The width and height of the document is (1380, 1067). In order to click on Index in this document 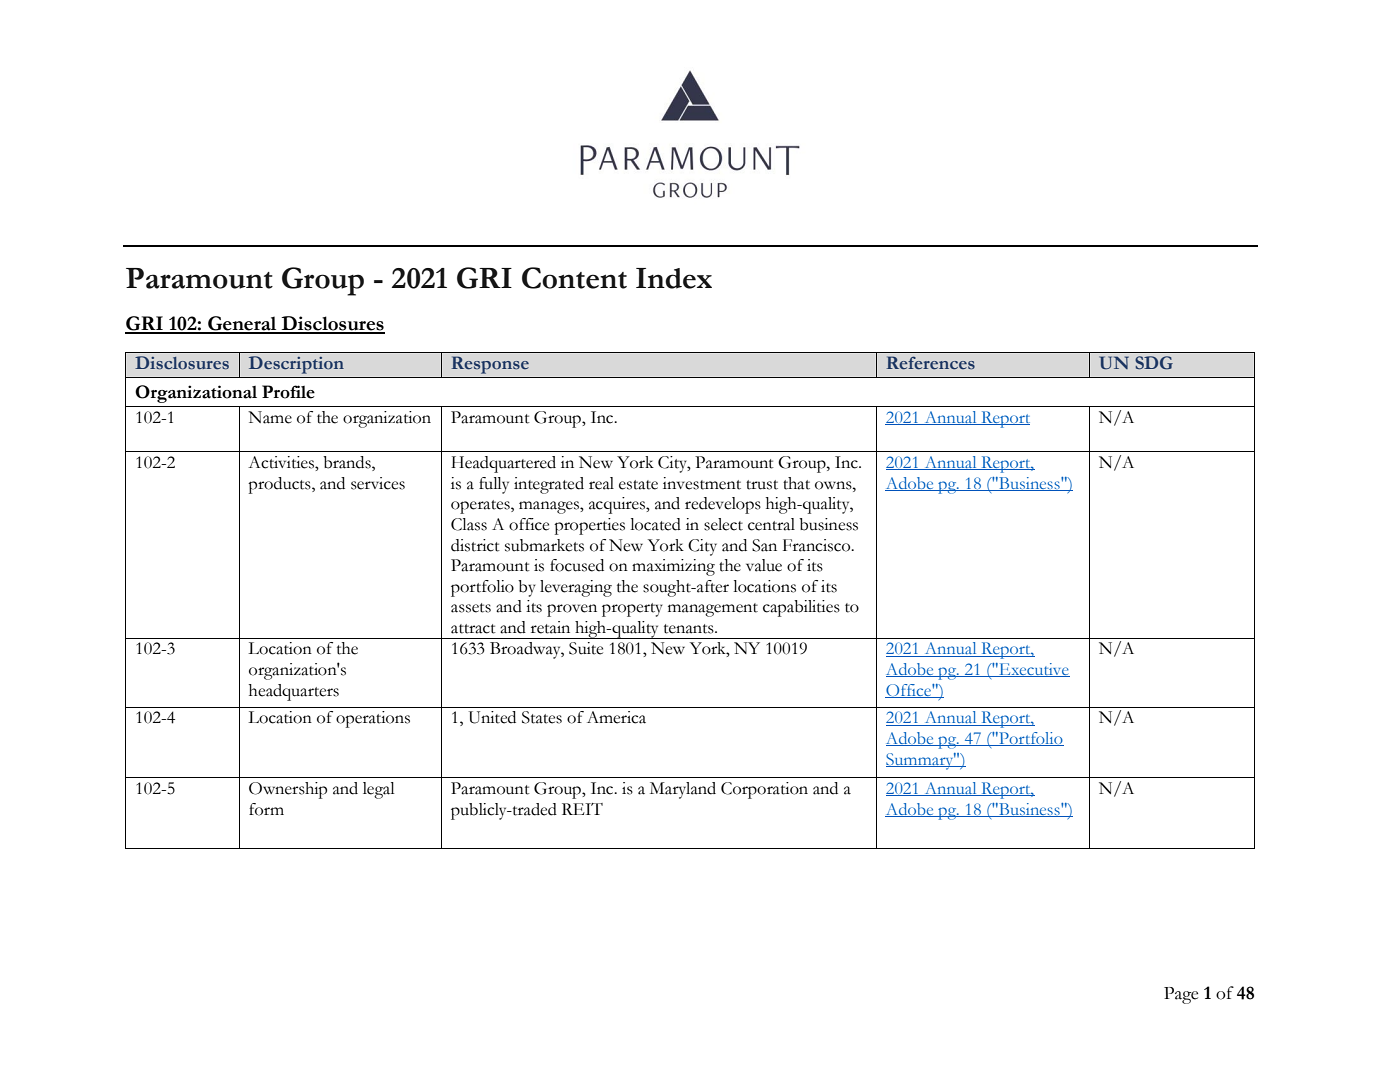, I will do `click(674, 278)`.
